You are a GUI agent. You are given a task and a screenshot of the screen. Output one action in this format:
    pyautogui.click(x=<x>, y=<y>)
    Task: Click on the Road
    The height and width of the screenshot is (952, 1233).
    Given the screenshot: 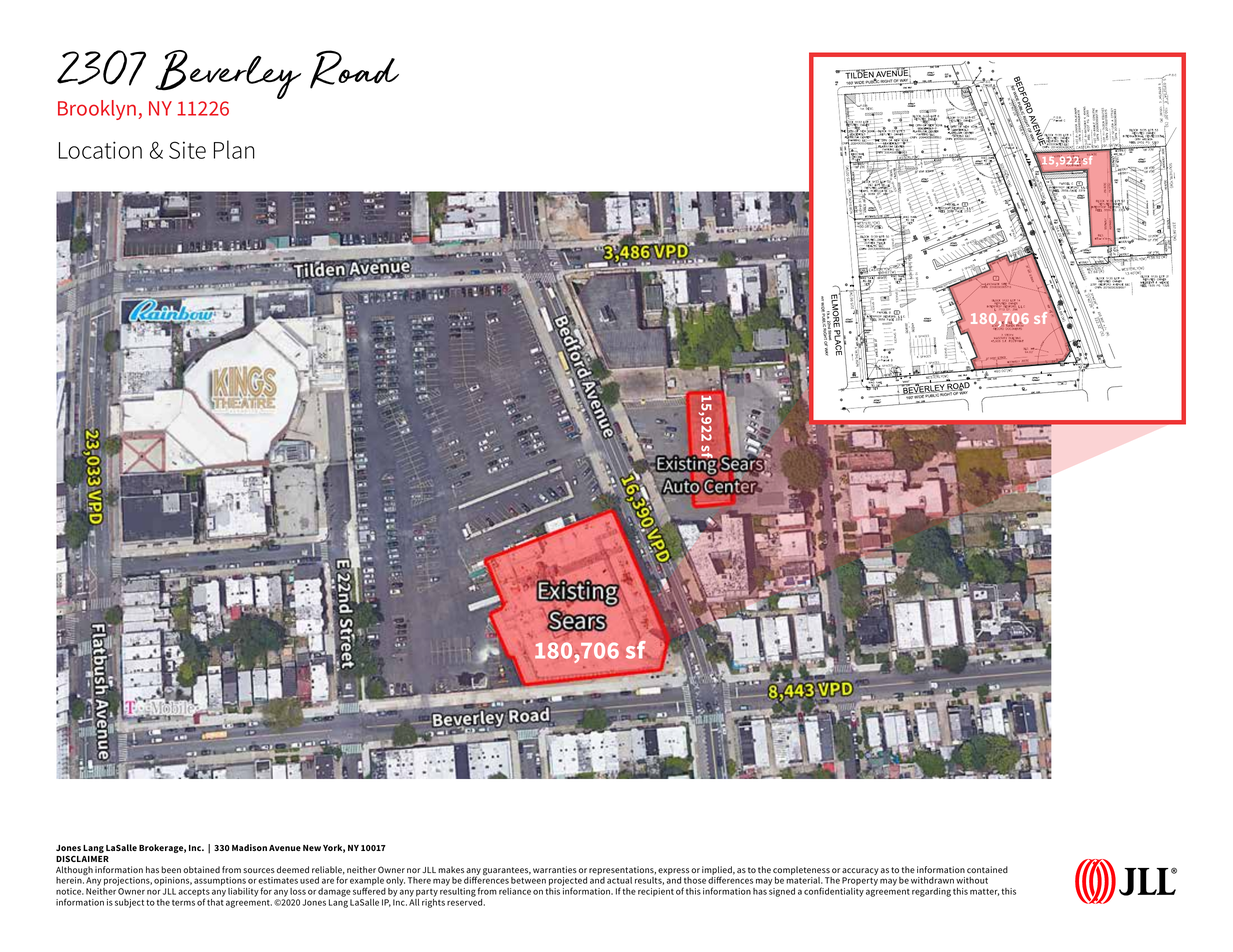 What is the action you would take?
    pyautogui.click(x=354, y=69)
